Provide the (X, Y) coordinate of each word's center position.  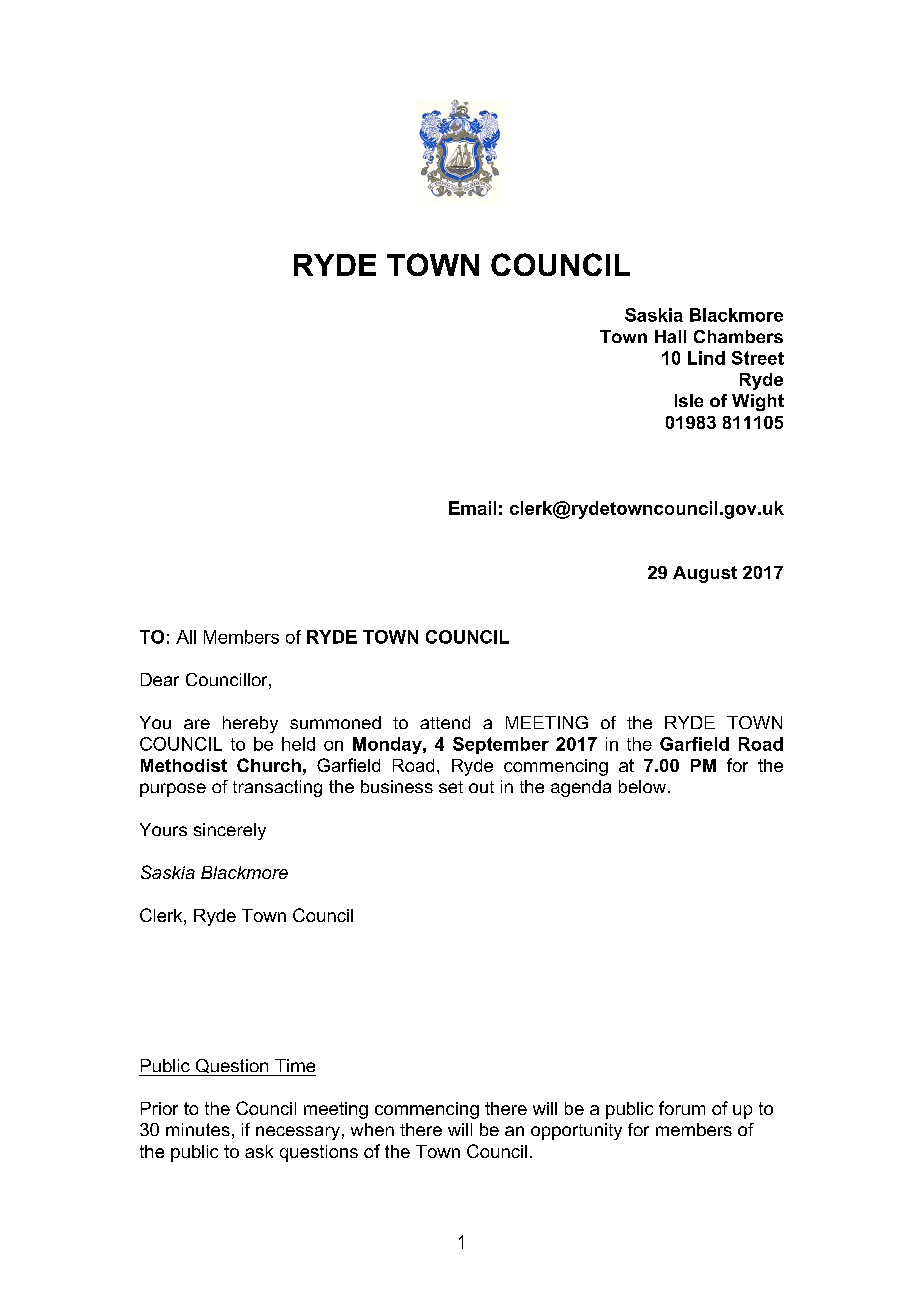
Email (472, 508)
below (644, 786)
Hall (670, 336)
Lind (706, 358)
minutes (198, 1129)
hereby (250, 724)
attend (445, 722)
